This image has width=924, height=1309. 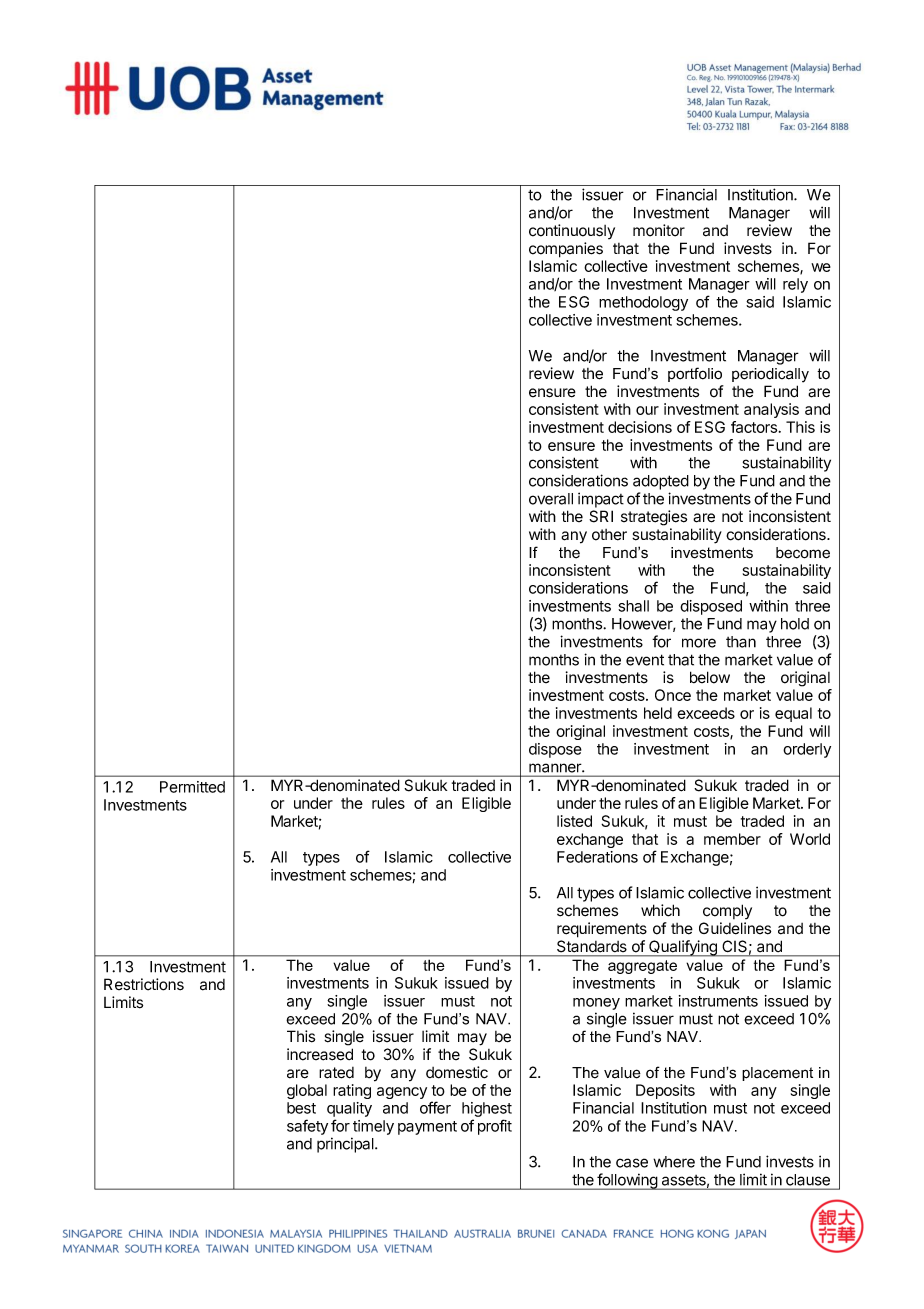 What do you see at coordinates (307, 1127) in the image?
I see `safety` at bounding box center [307, 1127].
